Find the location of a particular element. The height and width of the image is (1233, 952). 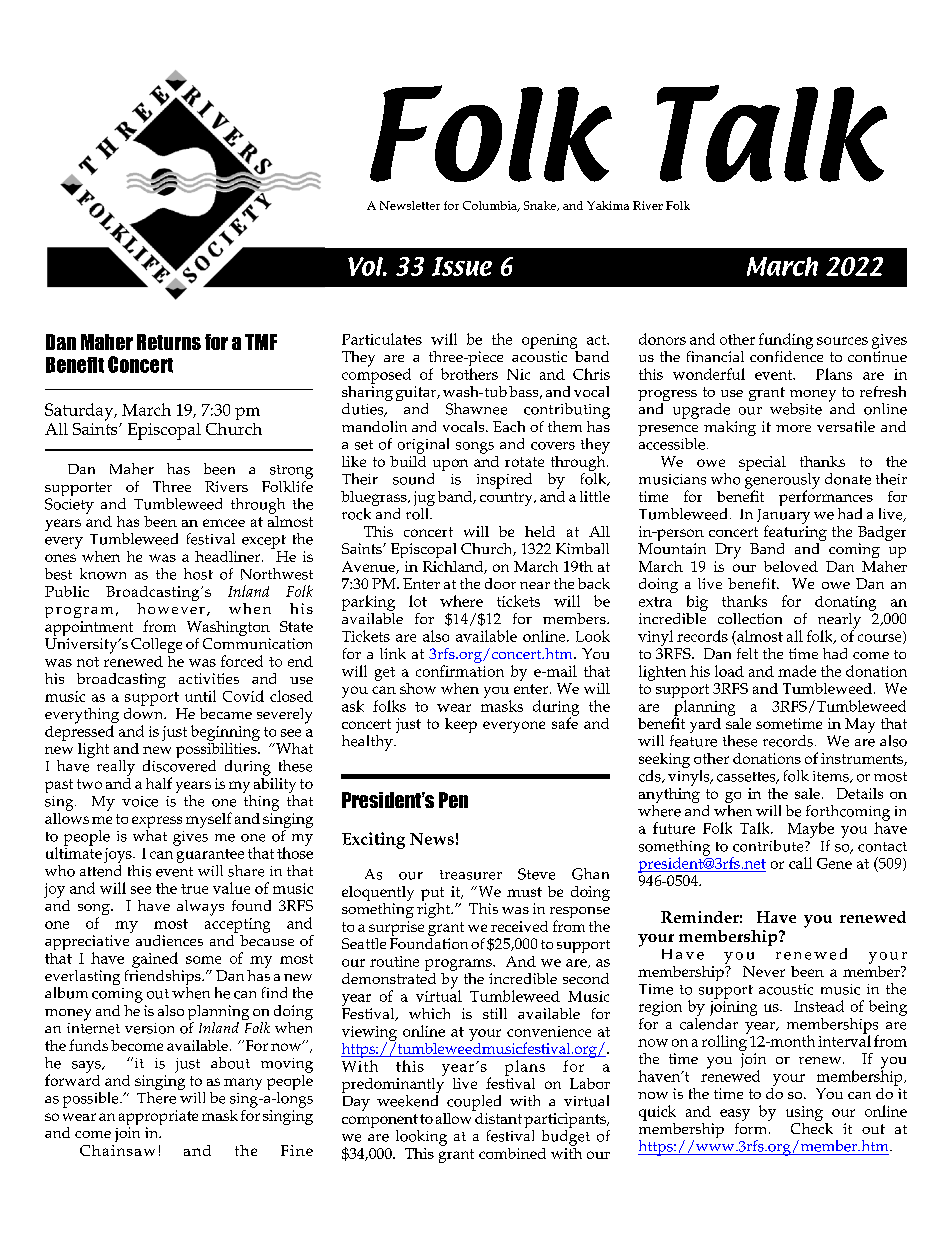

appropriate is located at coordinates (158, 1119).
